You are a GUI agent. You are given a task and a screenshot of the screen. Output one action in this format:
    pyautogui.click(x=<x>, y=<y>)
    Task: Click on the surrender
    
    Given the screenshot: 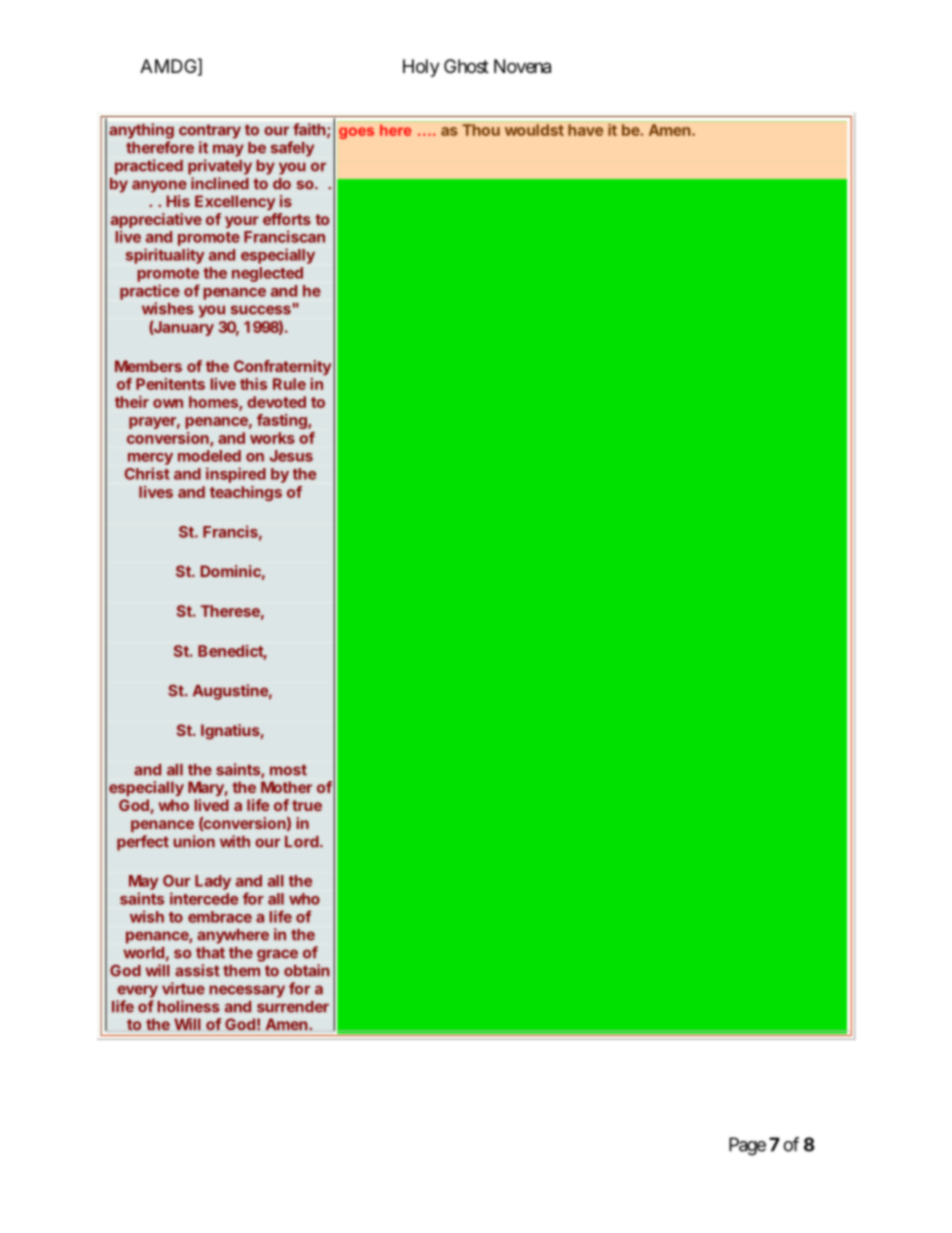 What is the action you would take?
    pyautogui.click(x=293, y=1007)
